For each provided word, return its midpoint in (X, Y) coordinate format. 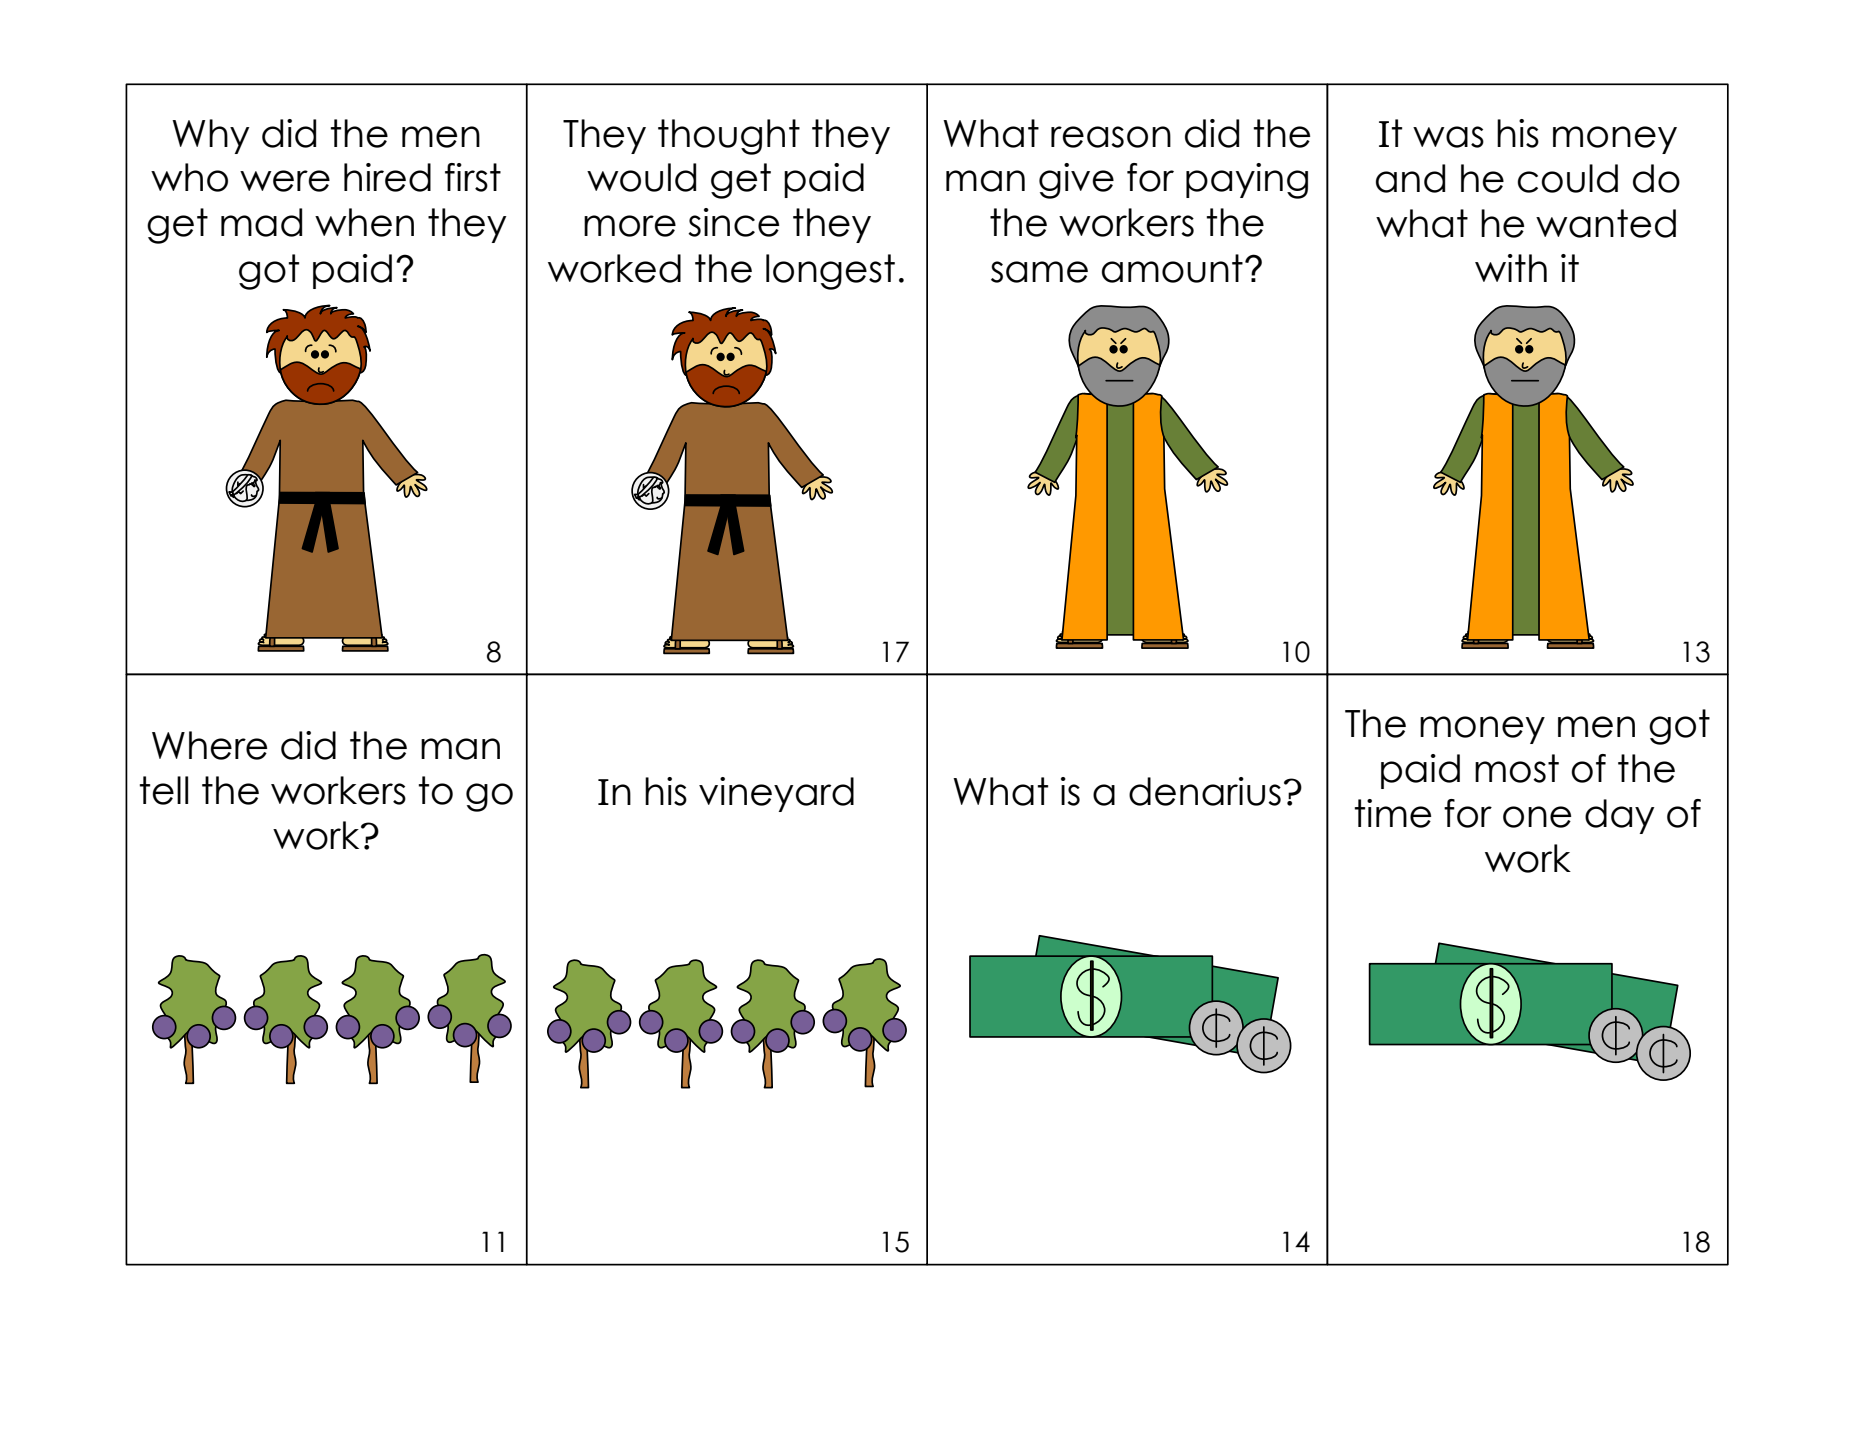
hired (387, 177)
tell (163, 790)
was (1448, 137)
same (1039, 272)
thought (729, 137)
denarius (1205, 791)
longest (830, 272)
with (1511, 268)
